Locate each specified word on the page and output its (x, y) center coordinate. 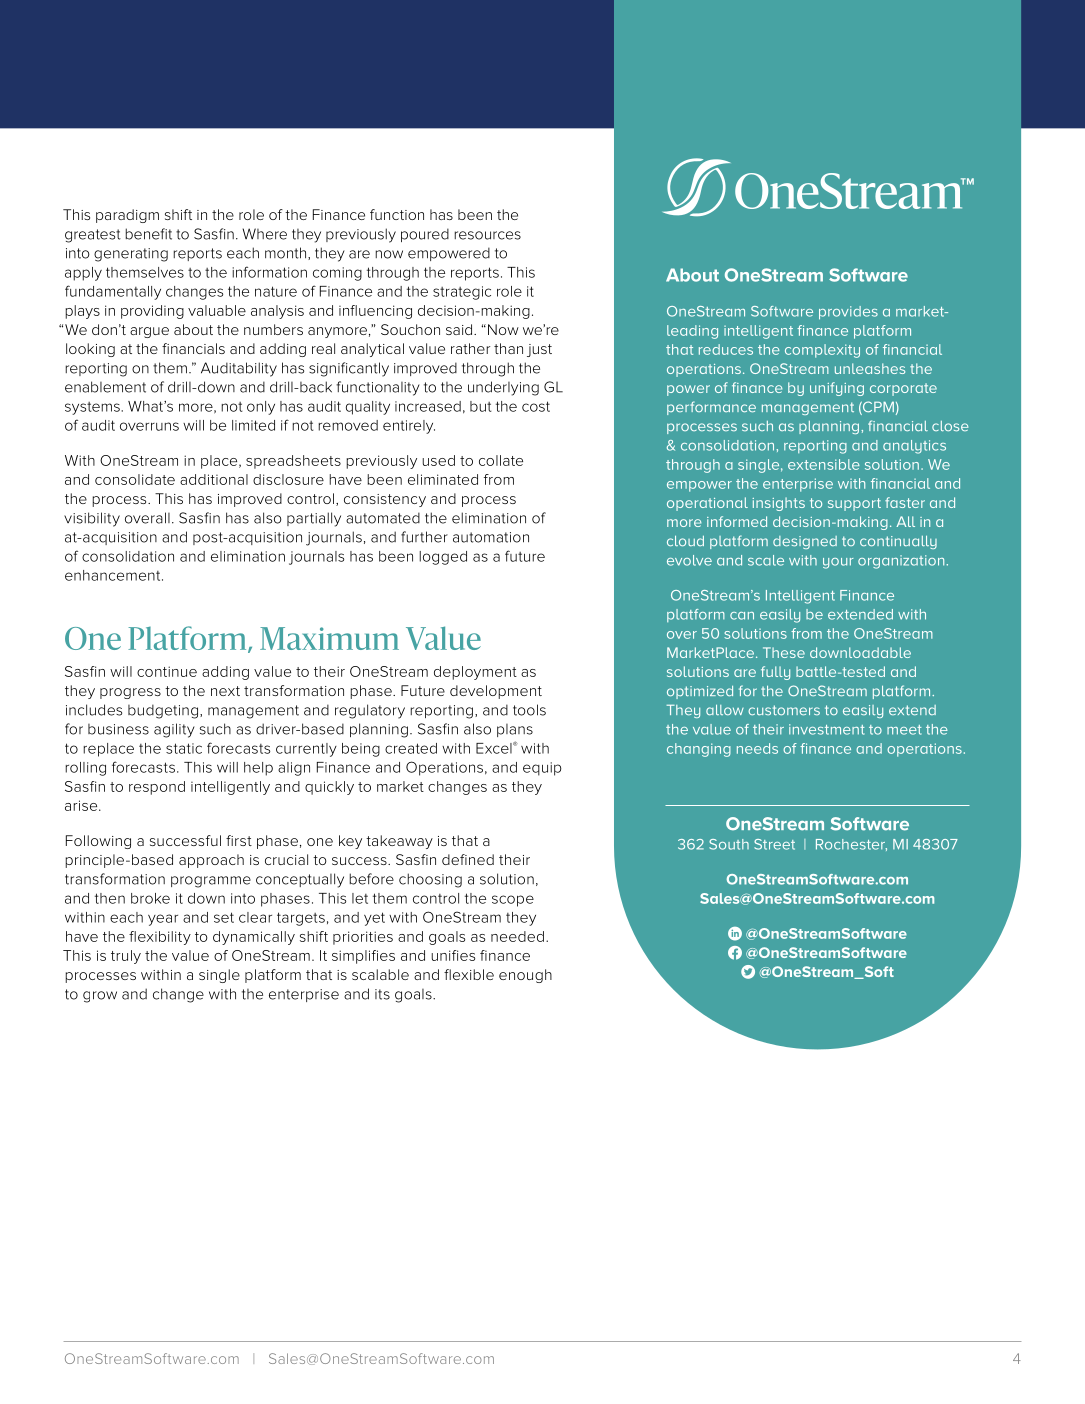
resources (487, 235)
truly (126, 957)
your (838, 563)
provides (848, 313)
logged (443, 558)
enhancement (114, 575)
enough (525, 976)
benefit (148, 234)
